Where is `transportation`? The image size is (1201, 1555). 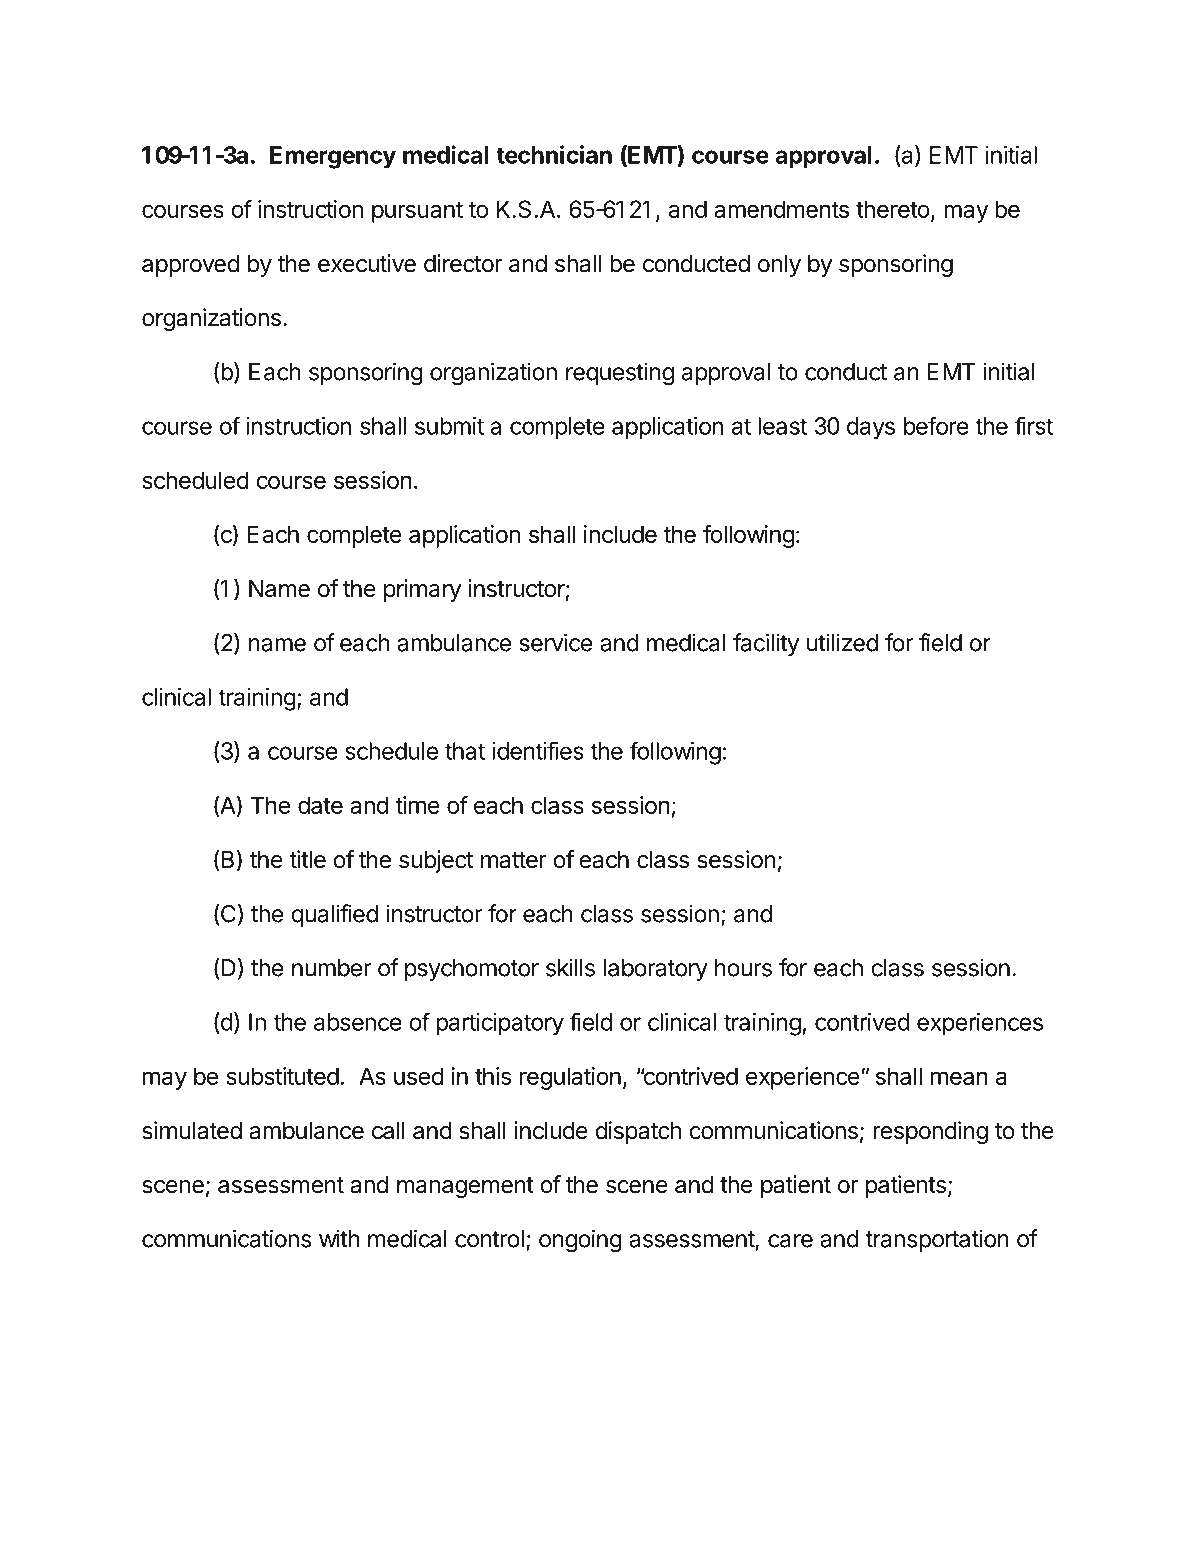 transportation is located at coordinates (937, 1240).
